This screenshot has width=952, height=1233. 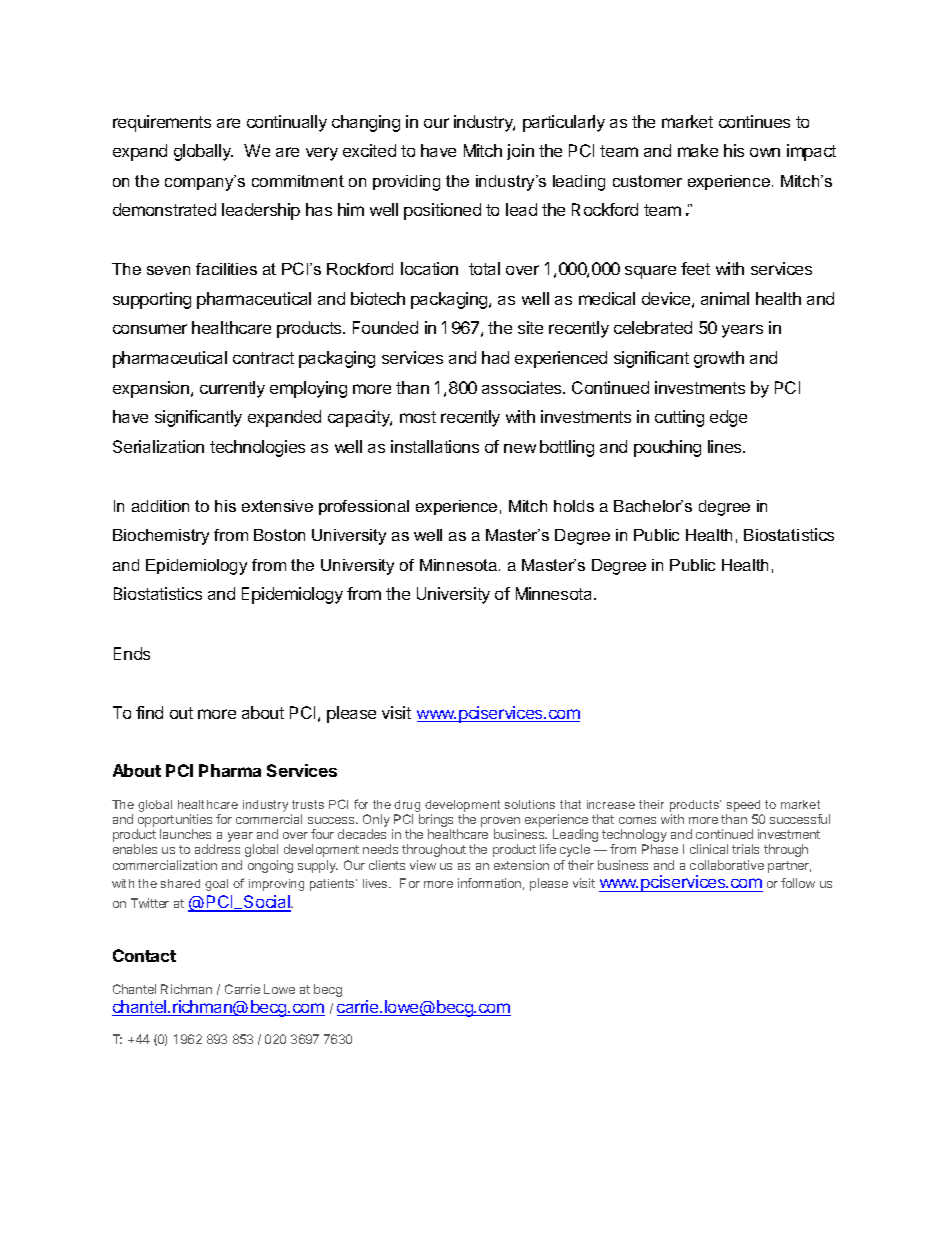 I want to click on make, so click(x=698, y=150).
